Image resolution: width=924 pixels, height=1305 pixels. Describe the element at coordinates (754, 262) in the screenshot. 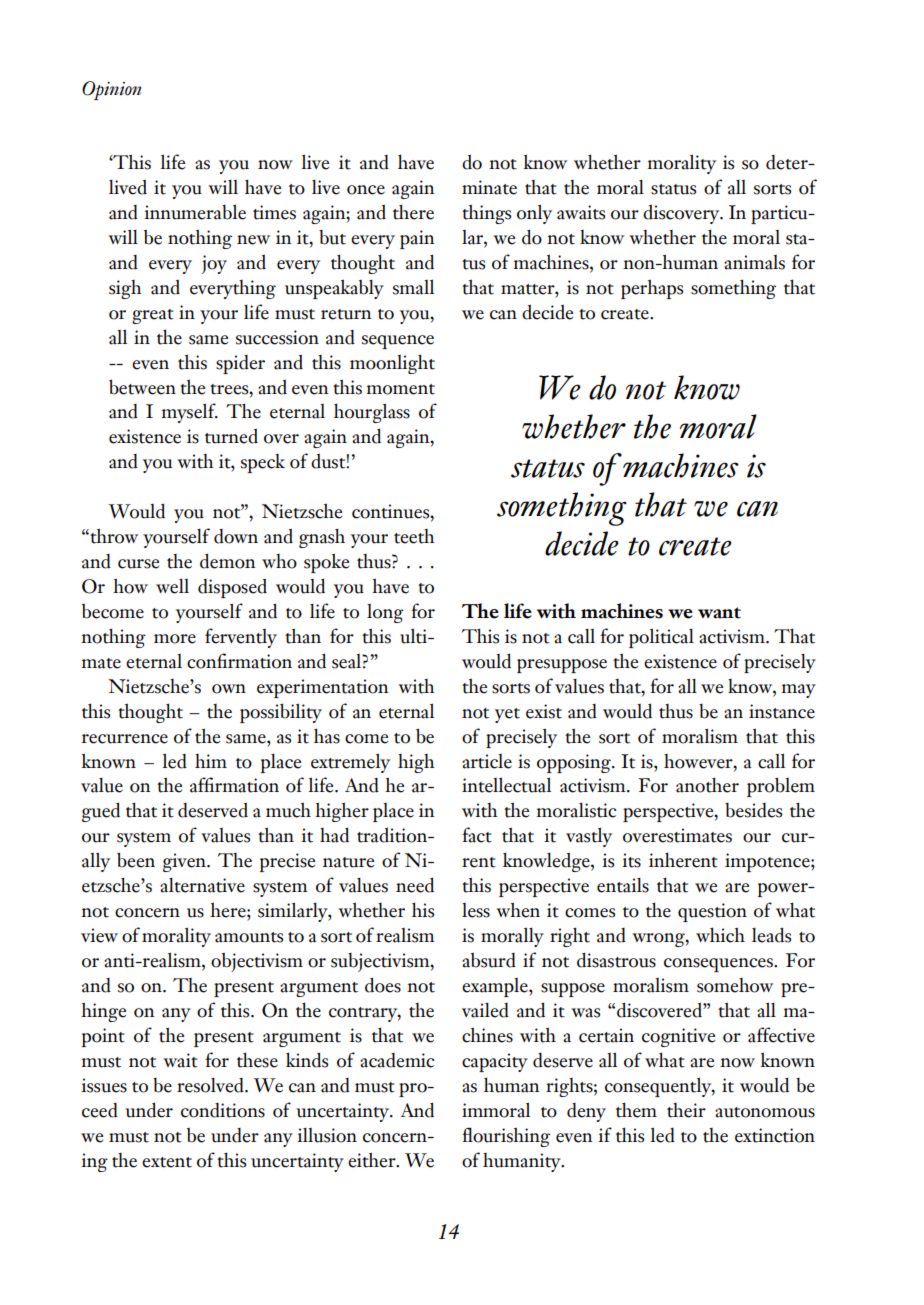

I see `animals` at that location.
